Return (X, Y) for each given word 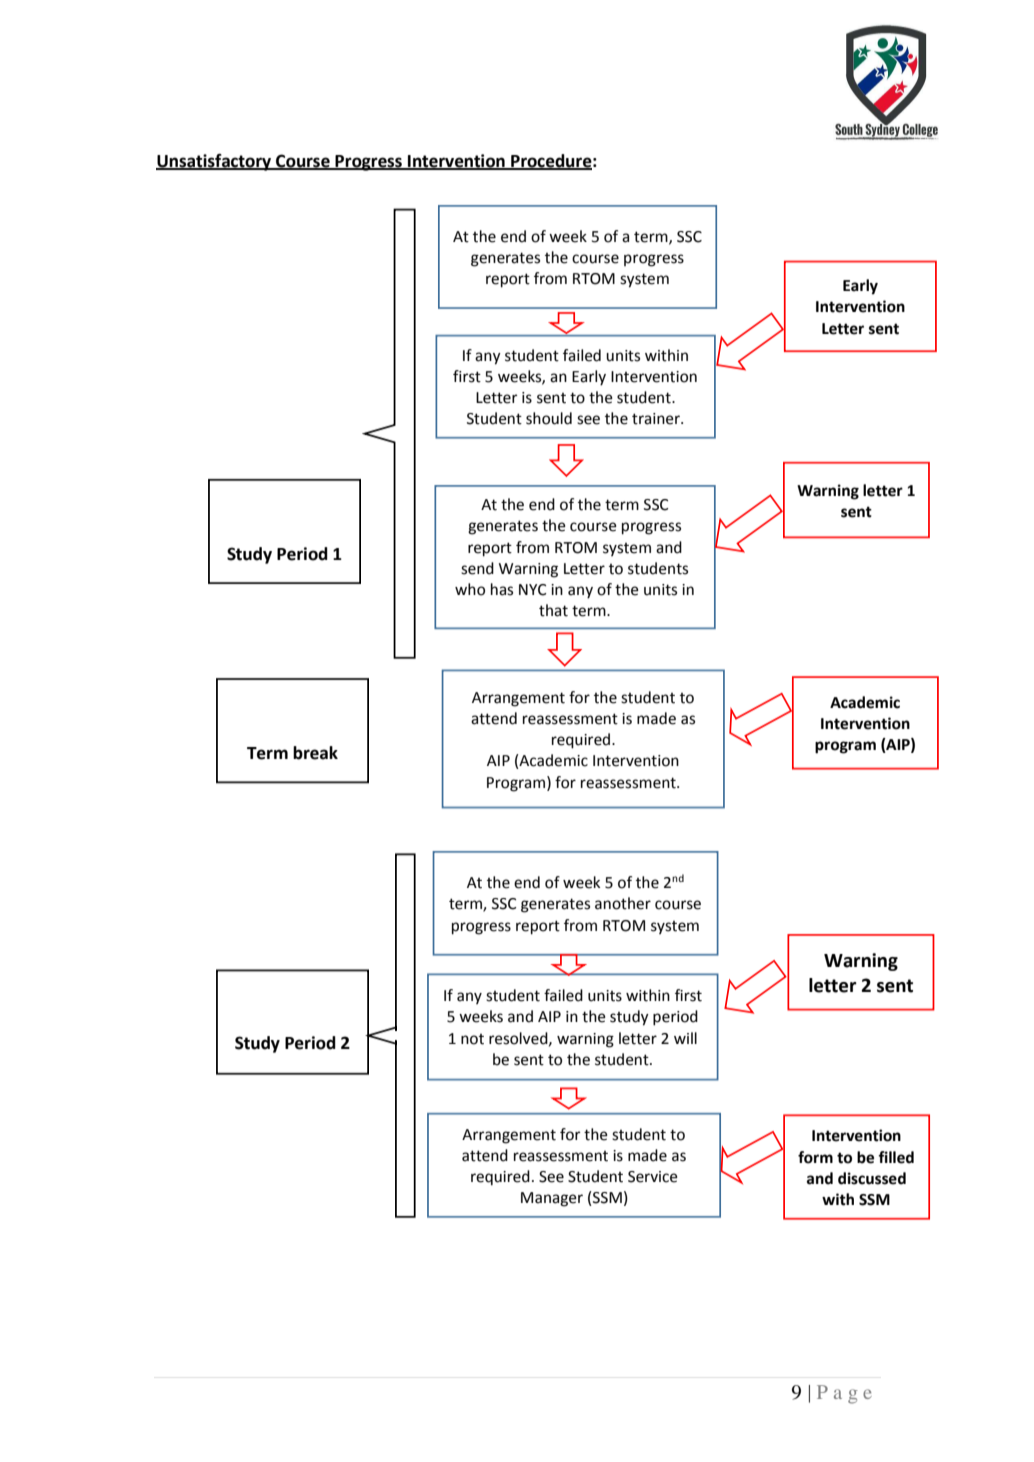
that (553, 610)
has (502, 589)
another (623, 903)
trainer (657, 419)
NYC (532, 590)
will (685, 1038)
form (815, 1157)
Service (653, 1177)
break (315, 753)
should (549, 418)
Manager (552, 1199)
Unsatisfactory (214, 162)
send (477, 568)
